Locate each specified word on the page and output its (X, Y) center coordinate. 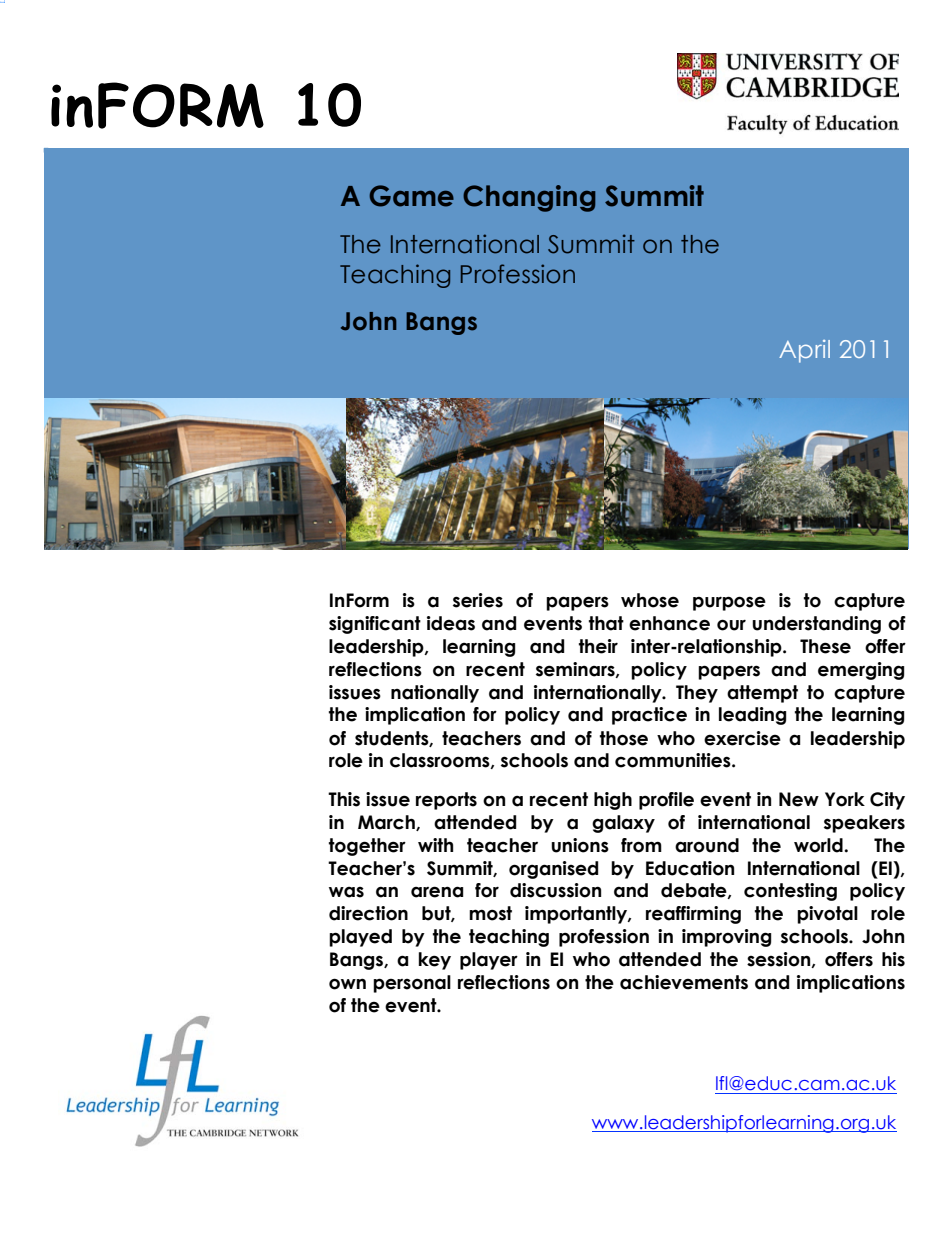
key (435, 961)
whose (650, 600)
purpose (729, 603)
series (478, 600)
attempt (762, 694)
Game (411, 196)
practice (649, 716)
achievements (684, 982)
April (804, 351)
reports (446, 801)
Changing (529, 198)
